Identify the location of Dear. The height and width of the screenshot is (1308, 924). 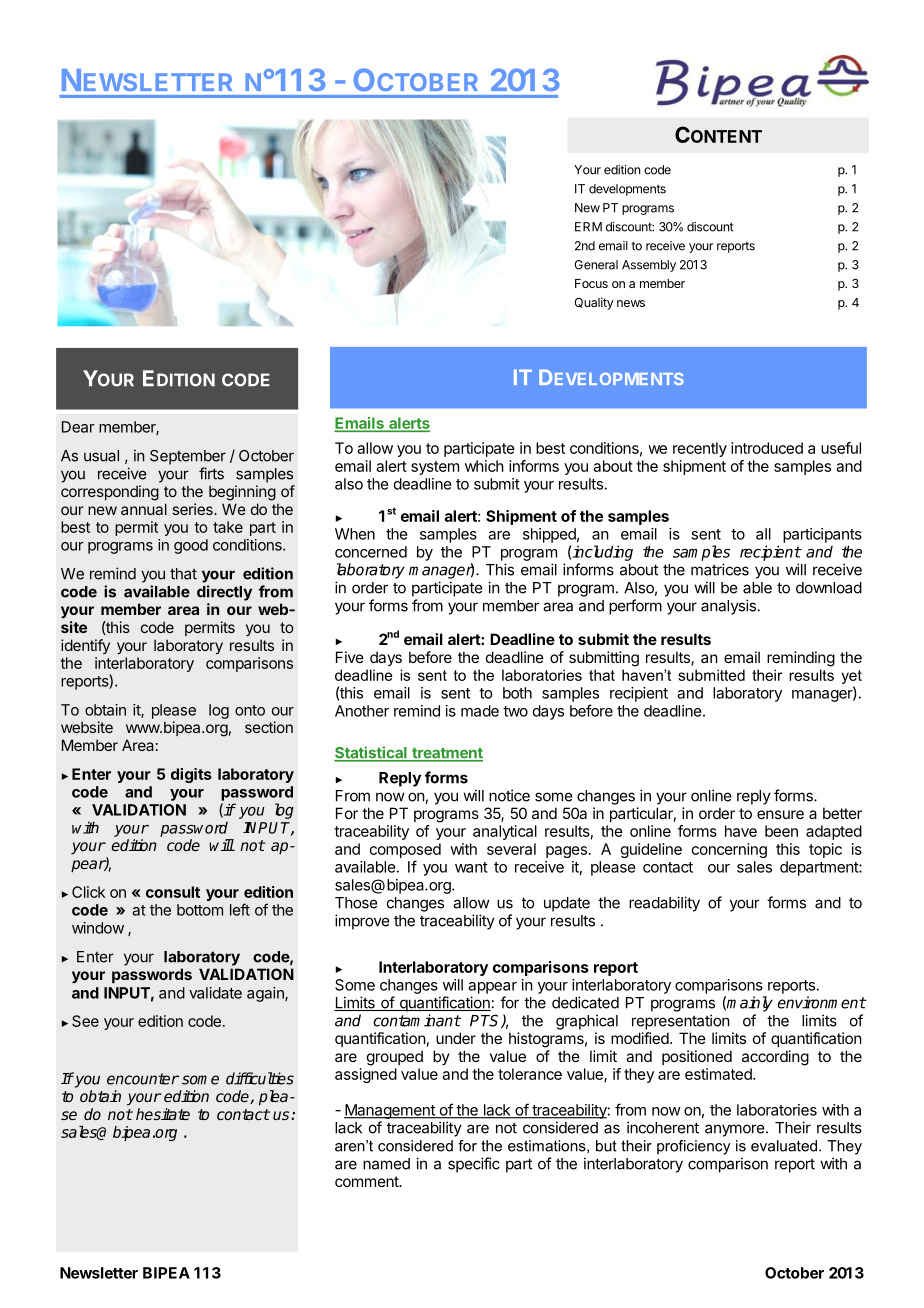
(78, 427).
